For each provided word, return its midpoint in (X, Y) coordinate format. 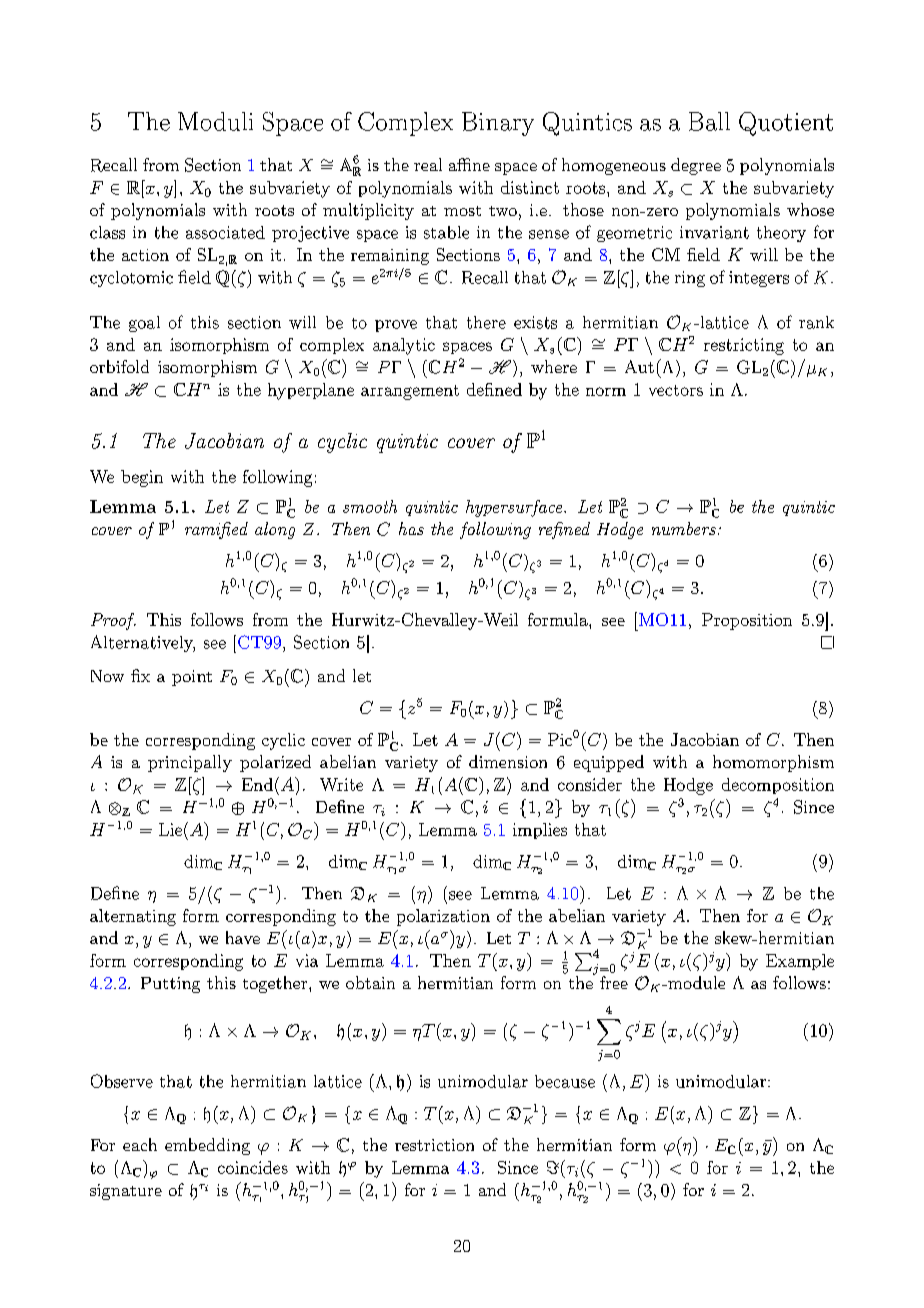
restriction (434, 1145)
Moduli (215, 121)
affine (469, 164)
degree (696, 166)
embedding (207, 1146)
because (565, 1081)
